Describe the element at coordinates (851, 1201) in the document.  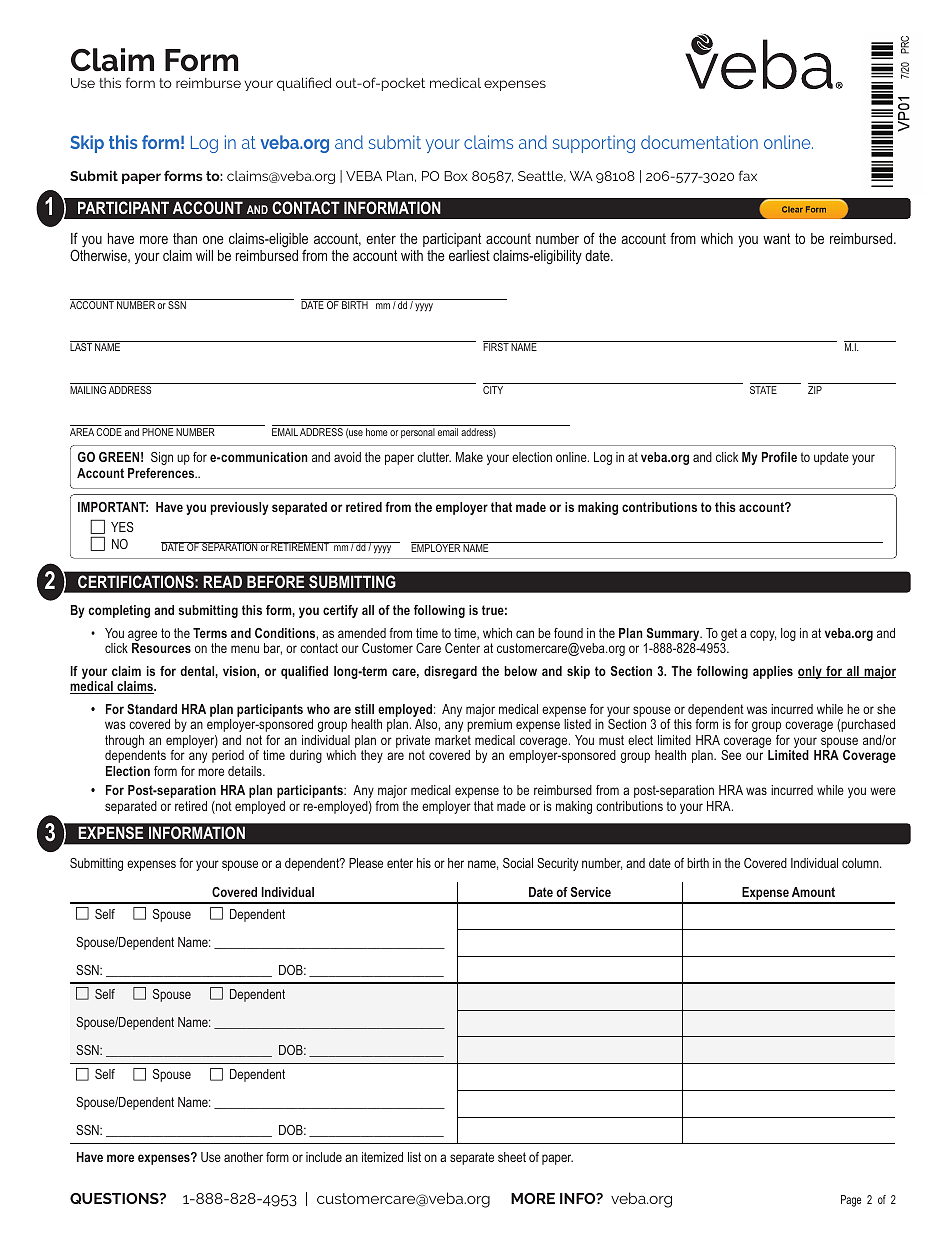
I see `Page` at that location.
